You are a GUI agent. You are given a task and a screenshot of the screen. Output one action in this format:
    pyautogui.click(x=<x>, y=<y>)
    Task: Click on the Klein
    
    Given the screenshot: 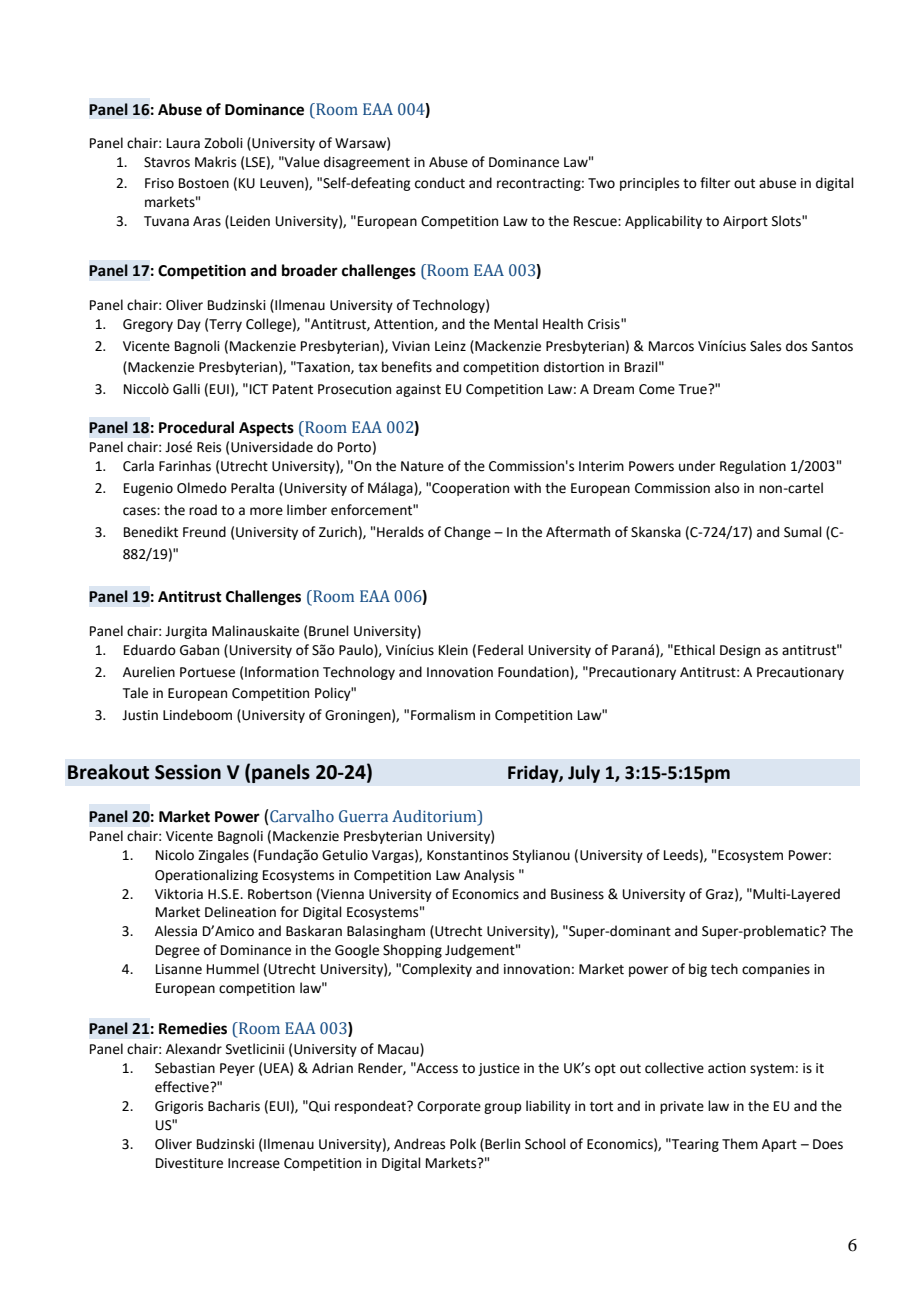 What is the action you would take?
    pyautogui.click(x=453, y=650)
